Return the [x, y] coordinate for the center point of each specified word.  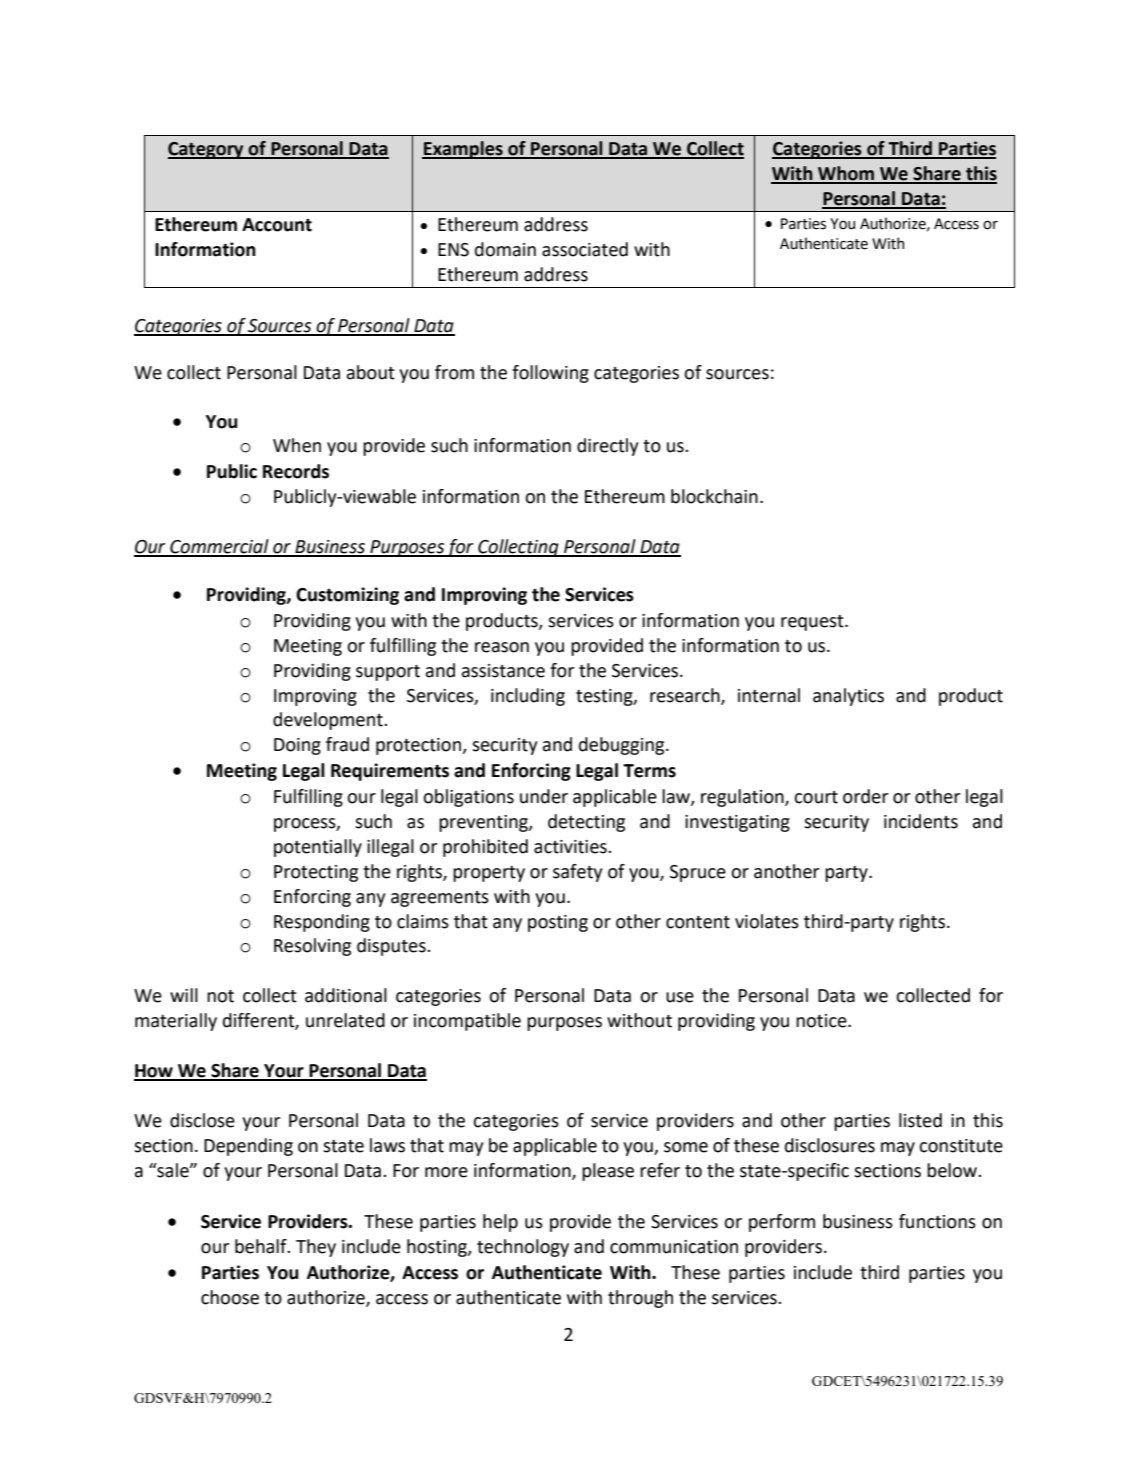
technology [523, 1248]
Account [277, 225]
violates [767, 921]
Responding [322, 923]
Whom [846, 174]
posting [558, 923]
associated [585, 249]
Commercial [219, 547]
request [813, 623]
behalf [262, 1246]
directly [607, 447]
